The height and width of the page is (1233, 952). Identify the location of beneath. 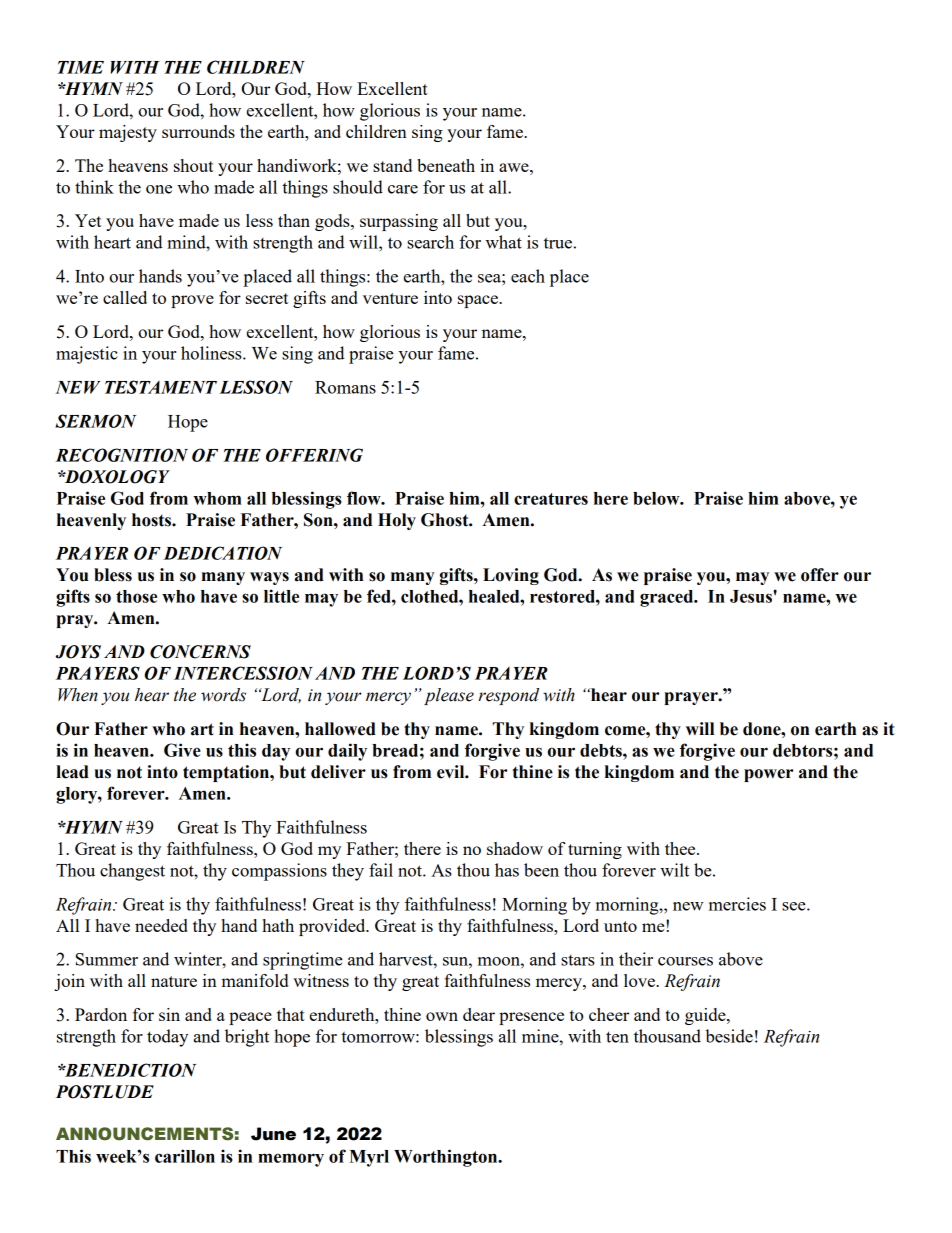
(446, 165).
